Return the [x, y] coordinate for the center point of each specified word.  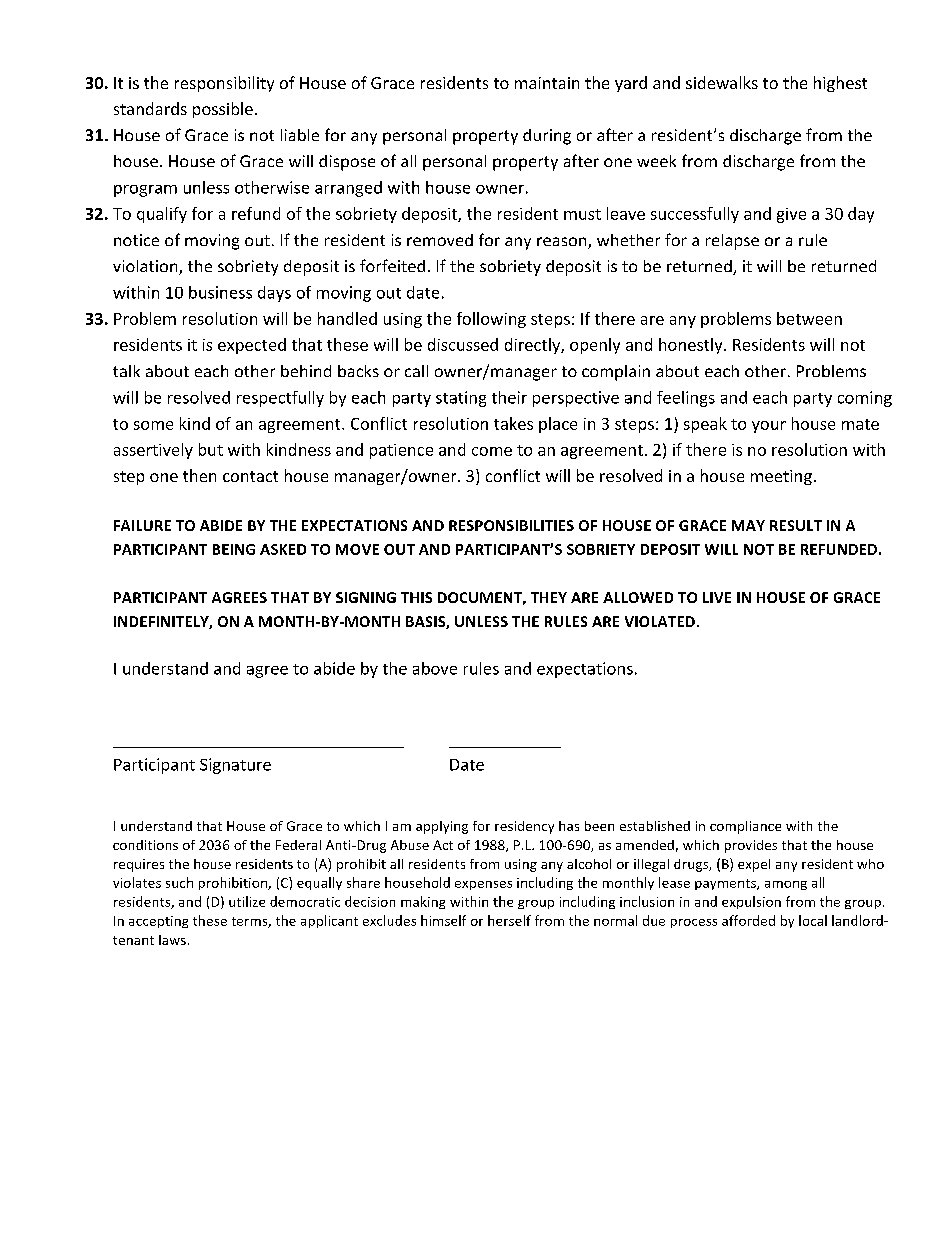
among [786, 885]
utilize [247, 901]
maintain [547, 83]
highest [840, 84]
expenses [483, 885]
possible [223, 110]
